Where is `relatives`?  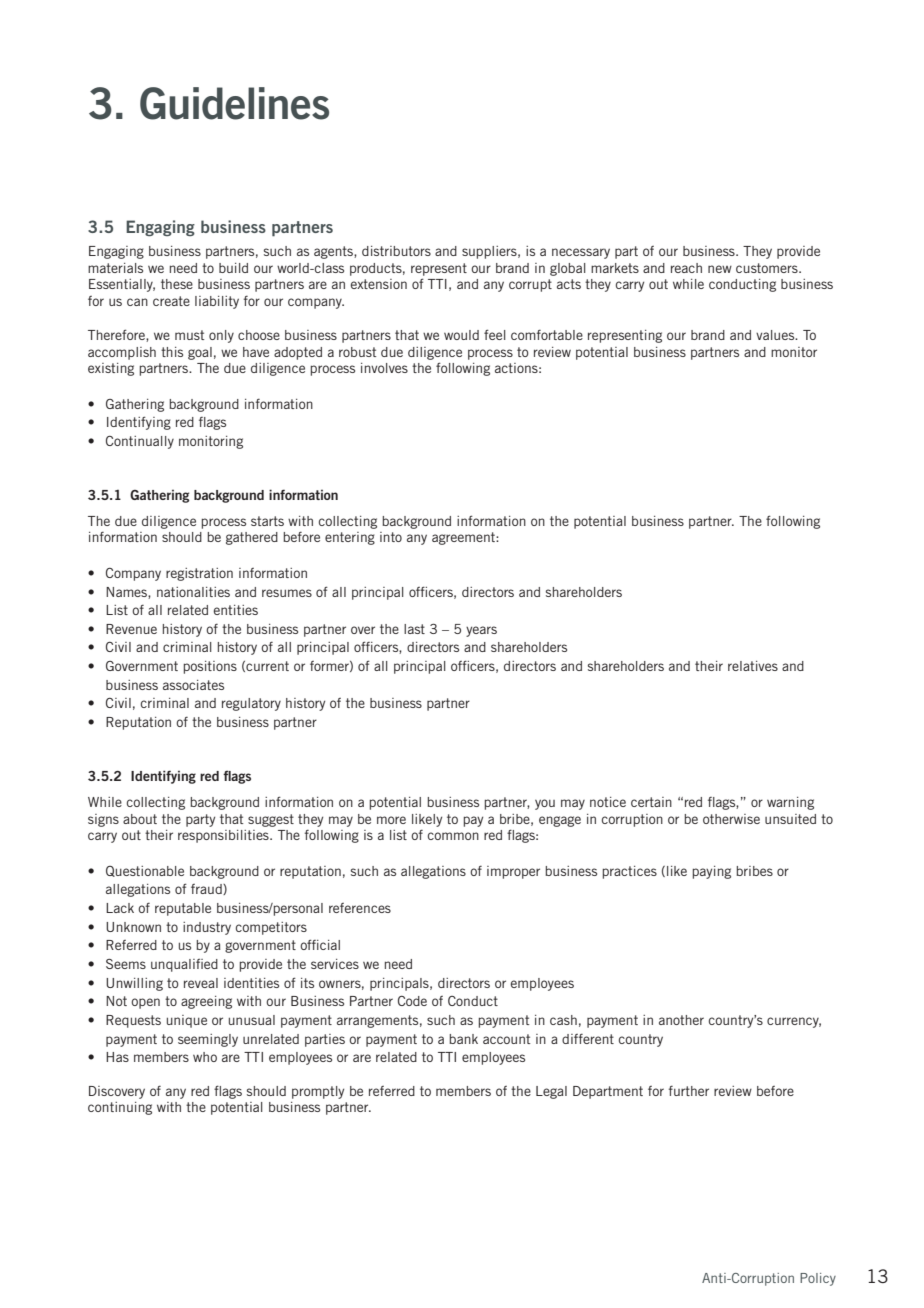
relatives is located at coordinates (753, 666).
